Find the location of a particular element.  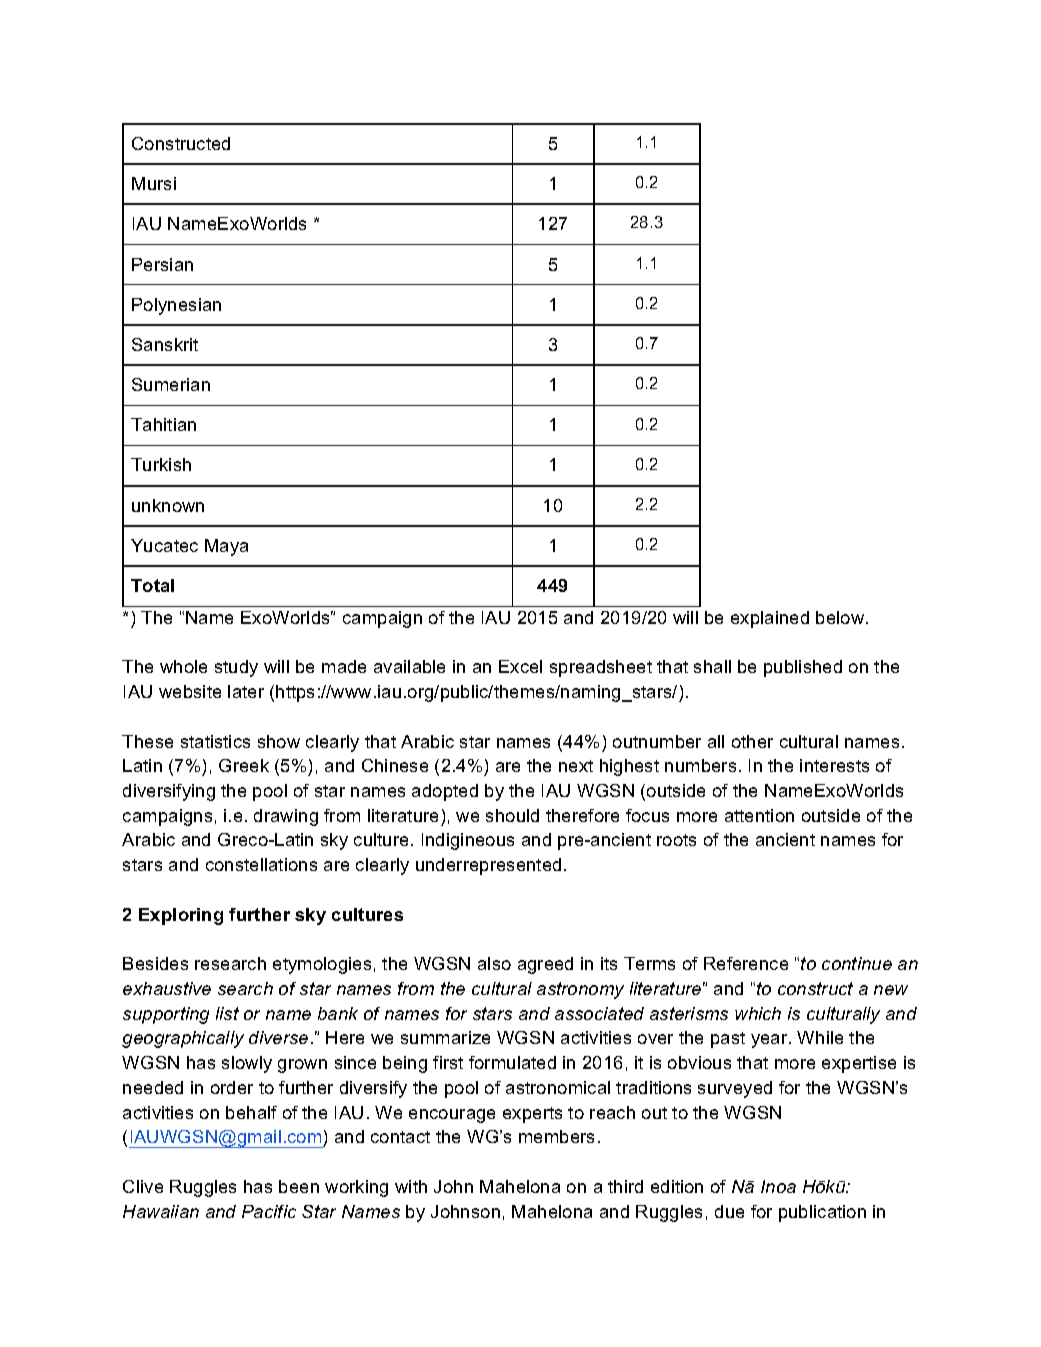

due is located at coordinates (729, 1211).
